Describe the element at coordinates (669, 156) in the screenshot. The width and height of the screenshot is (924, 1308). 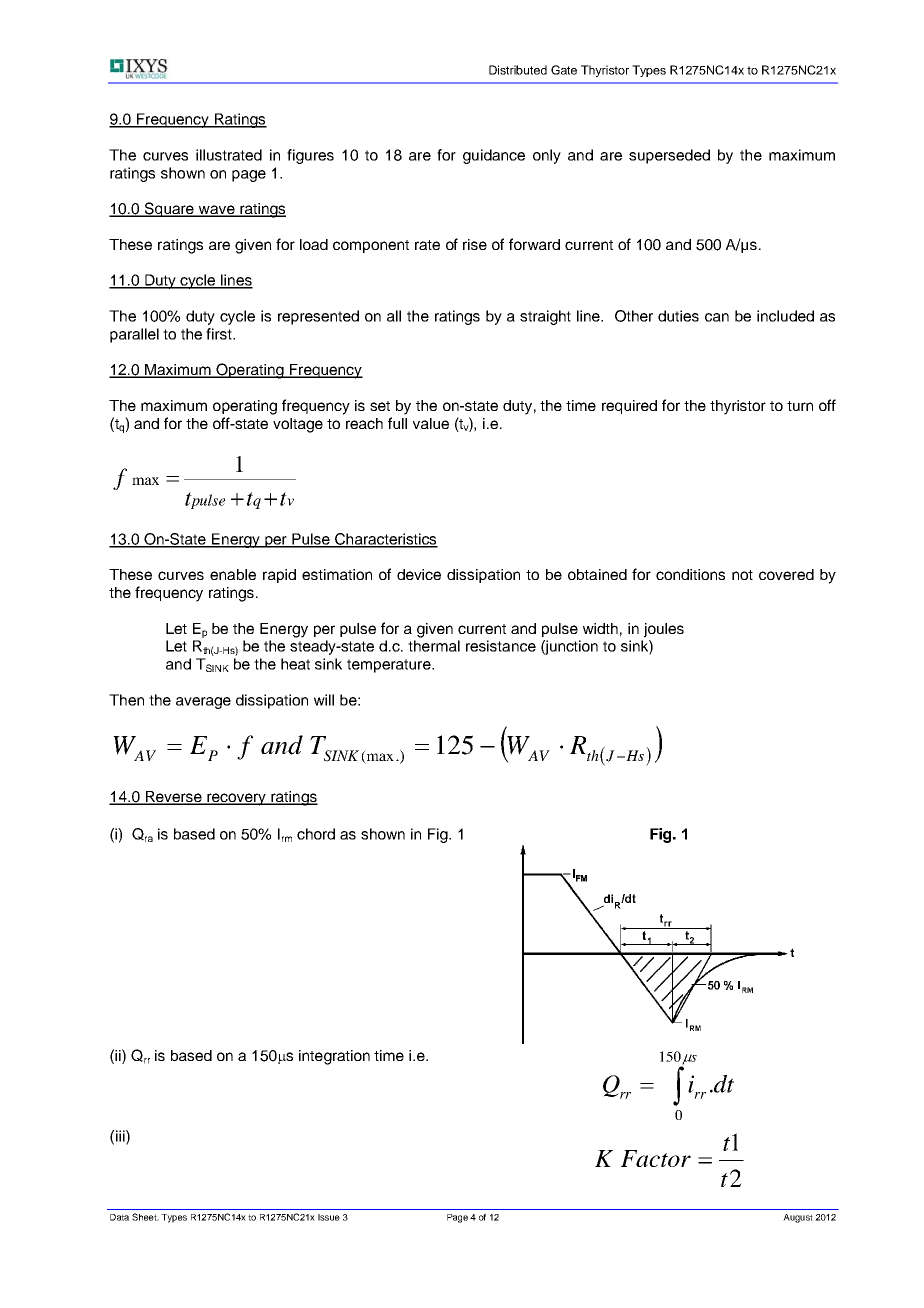
I see `superseded` at that location.
